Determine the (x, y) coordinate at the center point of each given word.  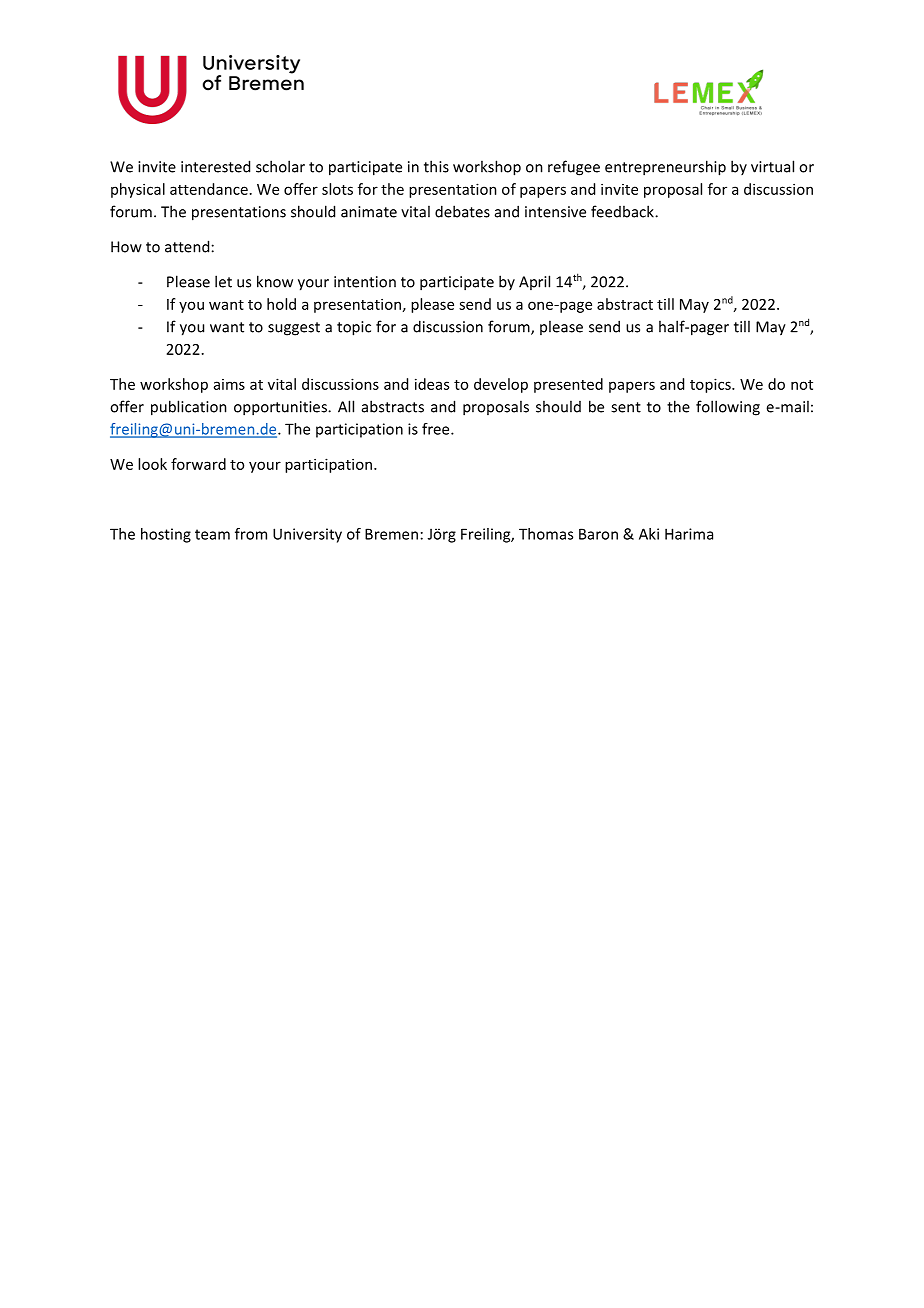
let (223, 281)
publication (189, 408)
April (534, 282)
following (728, 408)
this (436, 166)
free (437, 429)
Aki (649, 534)
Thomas (546, 534)
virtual (772, 166)
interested (215, 166)
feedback (623, 211)
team (212, 534)
